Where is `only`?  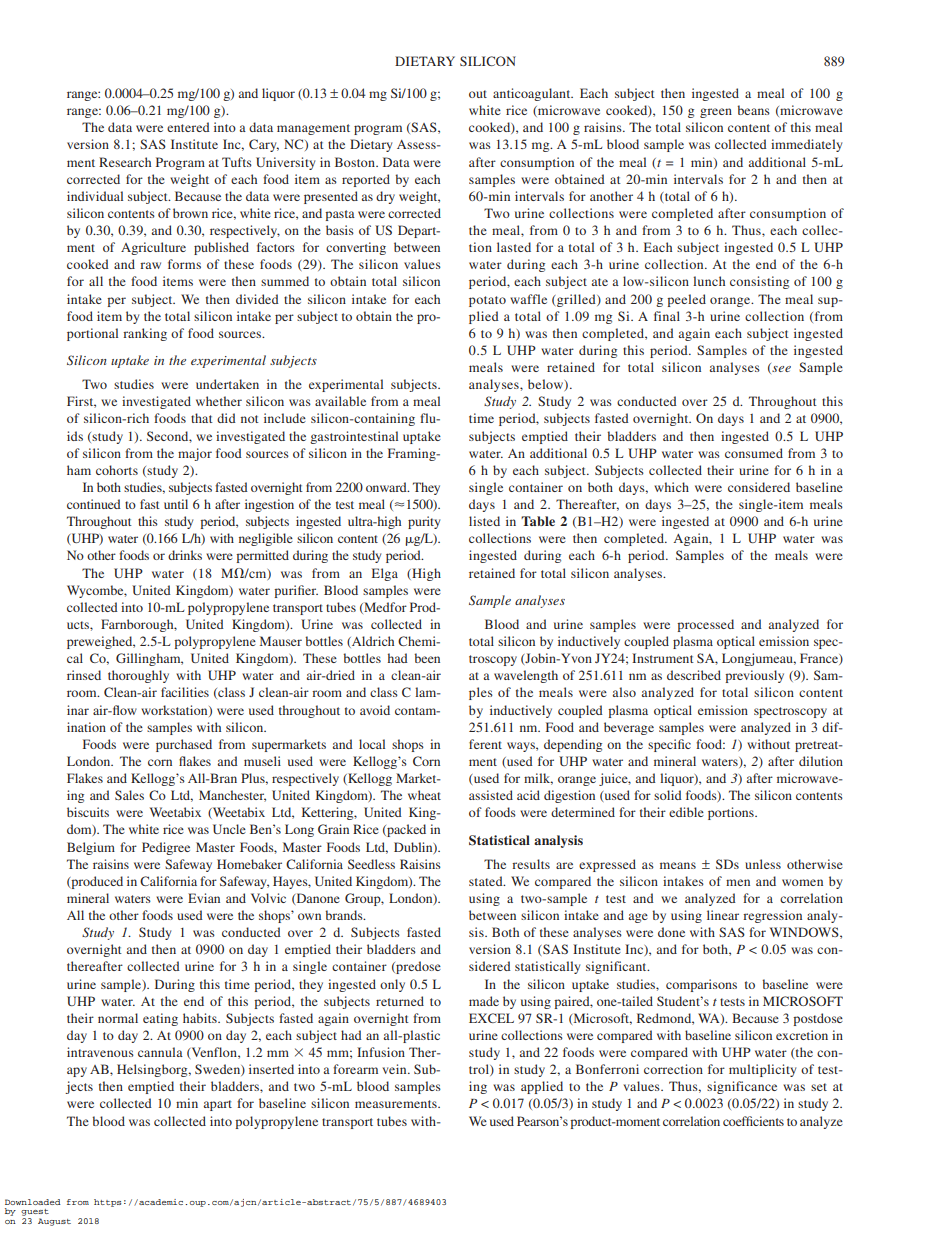 only is located at coordinates (392, 985).
